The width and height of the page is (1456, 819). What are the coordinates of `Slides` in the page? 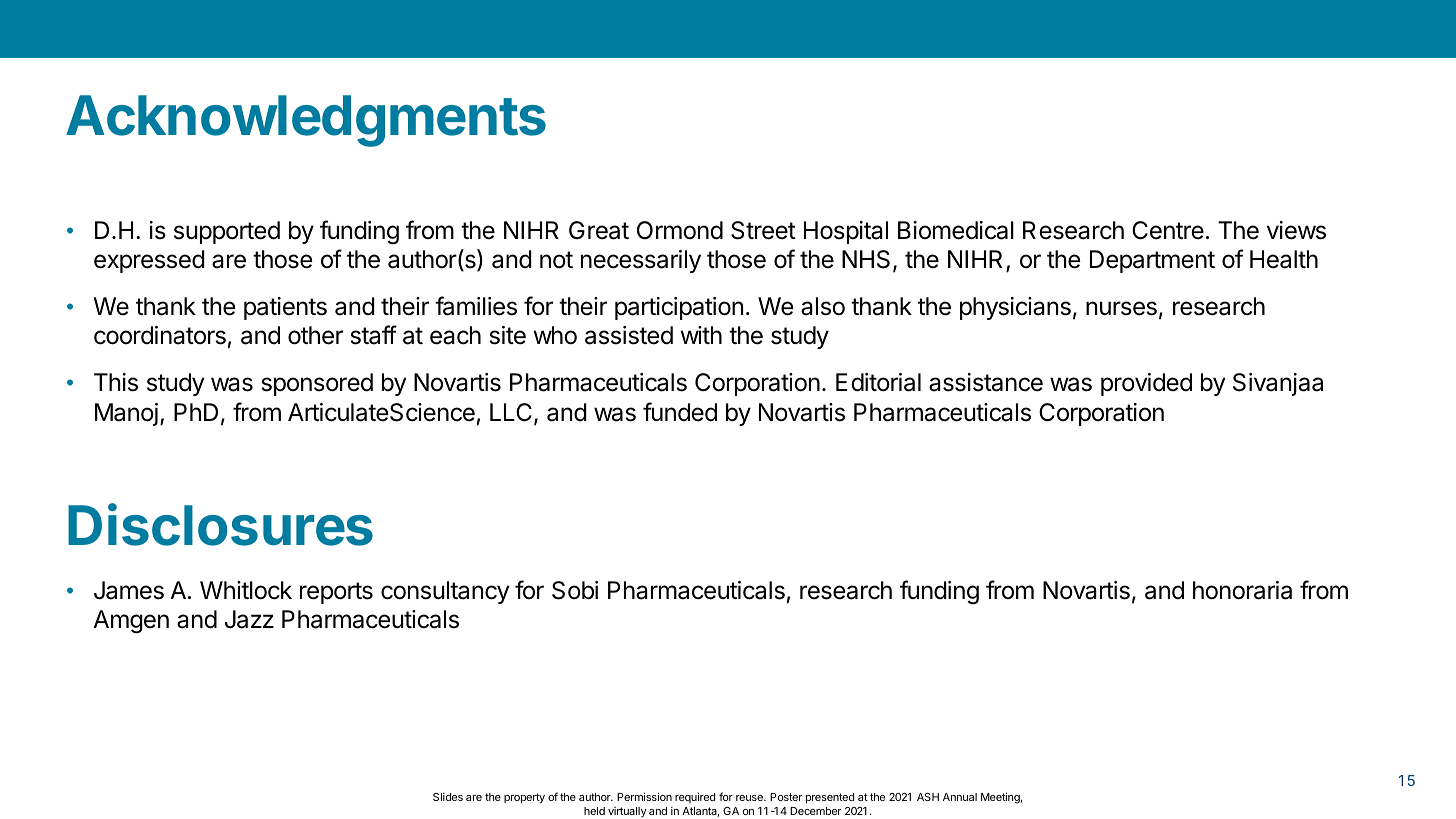 It's located at (448, 797).
